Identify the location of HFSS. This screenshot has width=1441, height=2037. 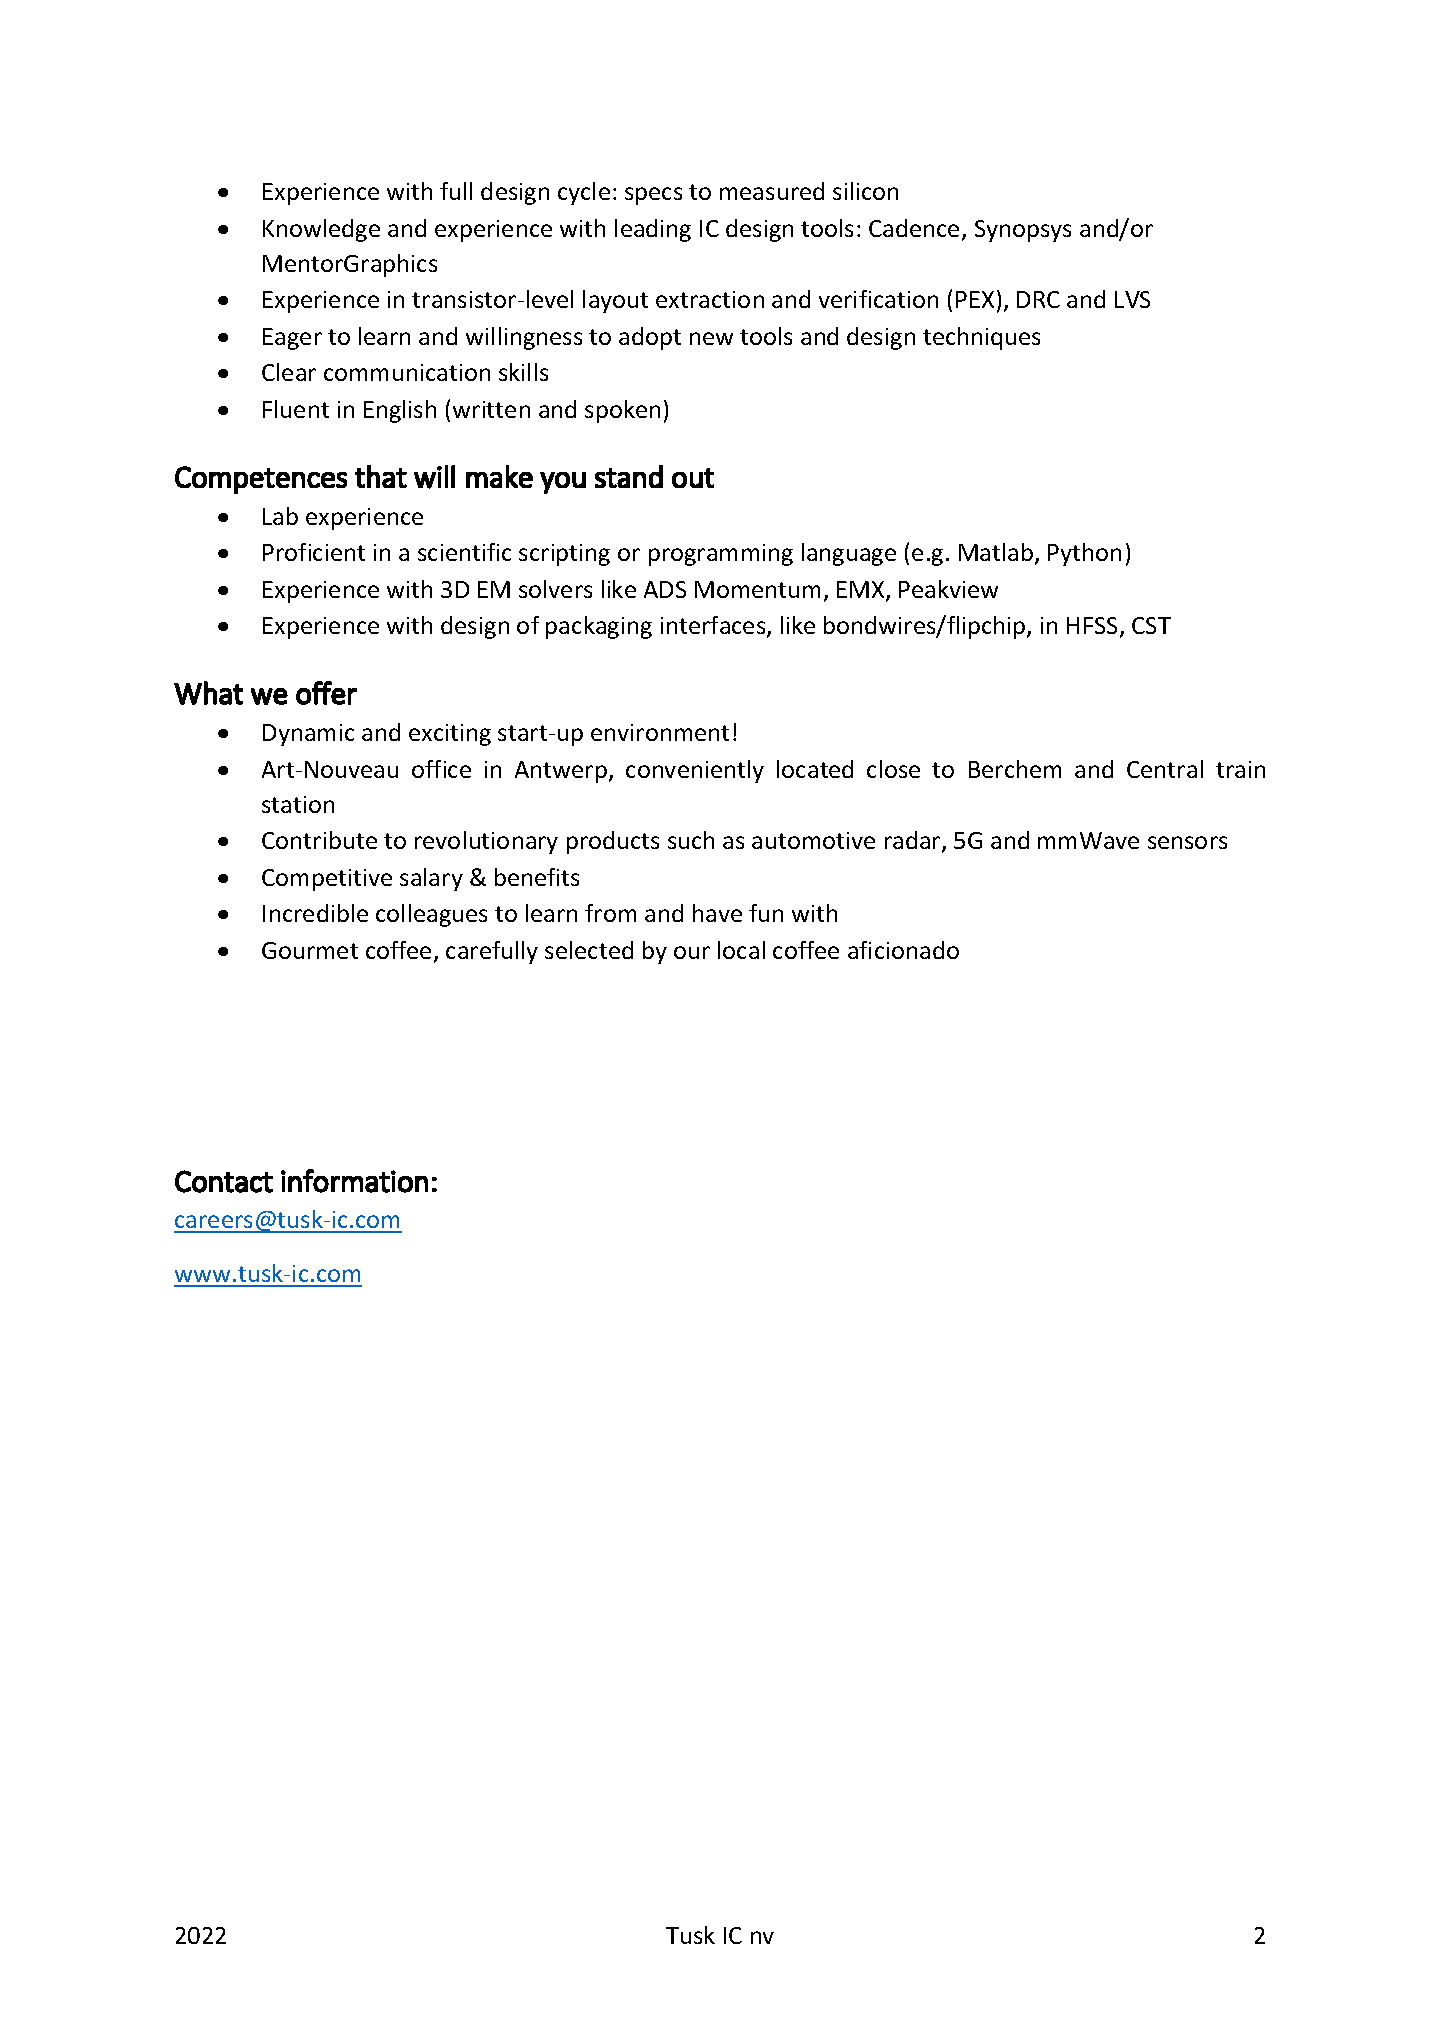
(1094, 627).
